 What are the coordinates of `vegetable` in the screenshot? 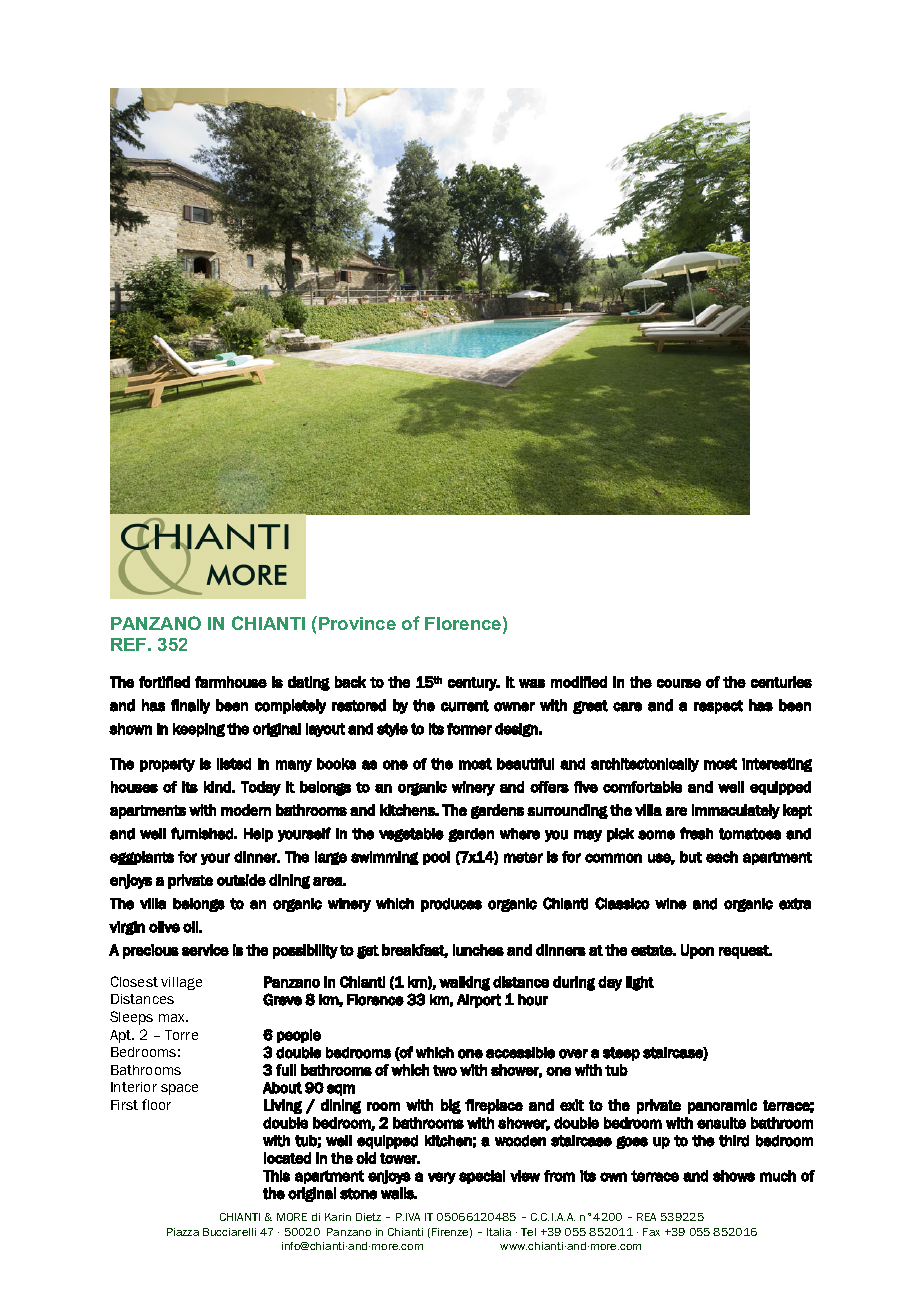 It's located at (411, 835).
